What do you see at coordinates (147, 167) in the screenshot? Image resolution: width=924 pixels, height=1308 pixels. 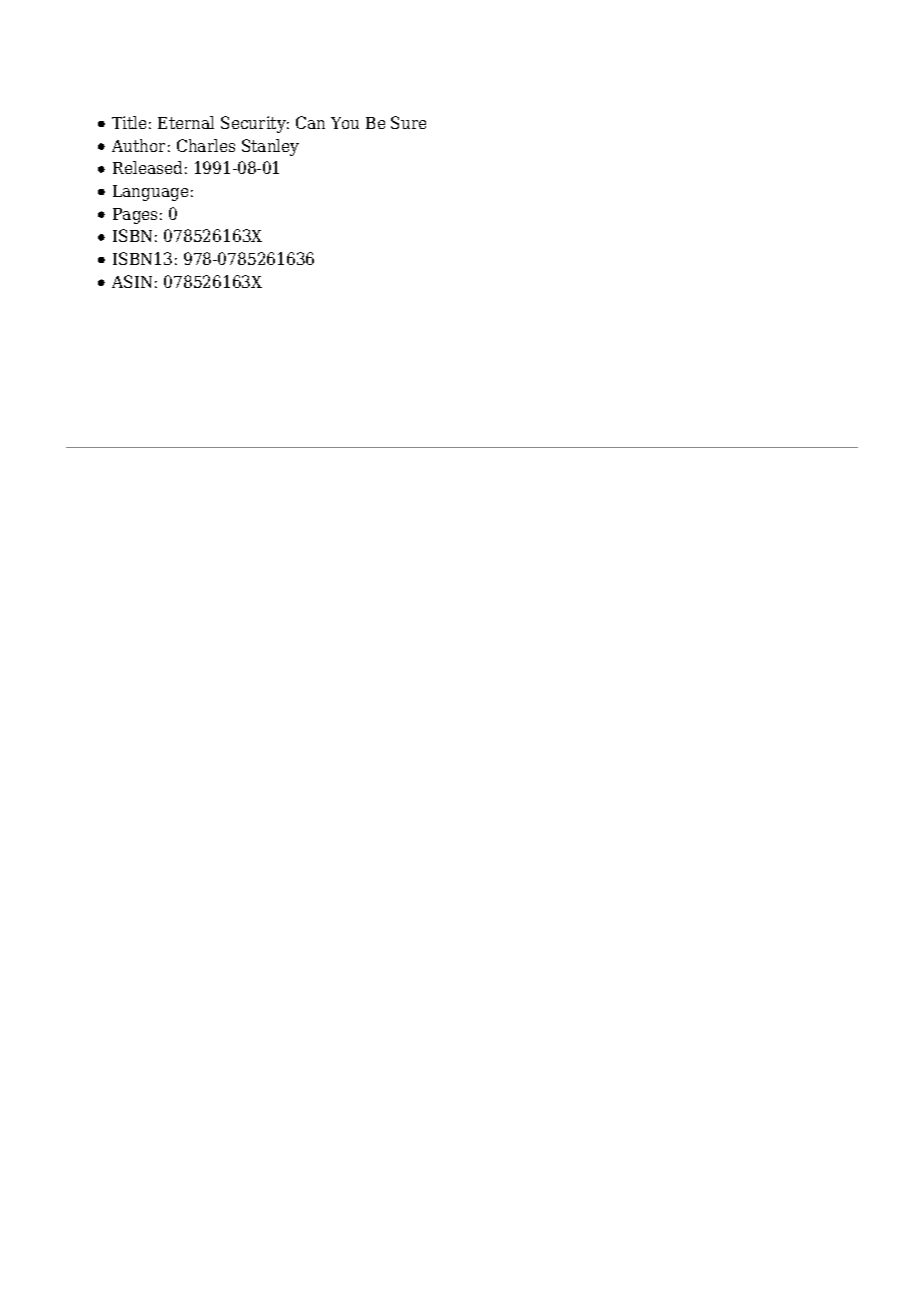 I see `Released` at bounding box center [147, 167].
